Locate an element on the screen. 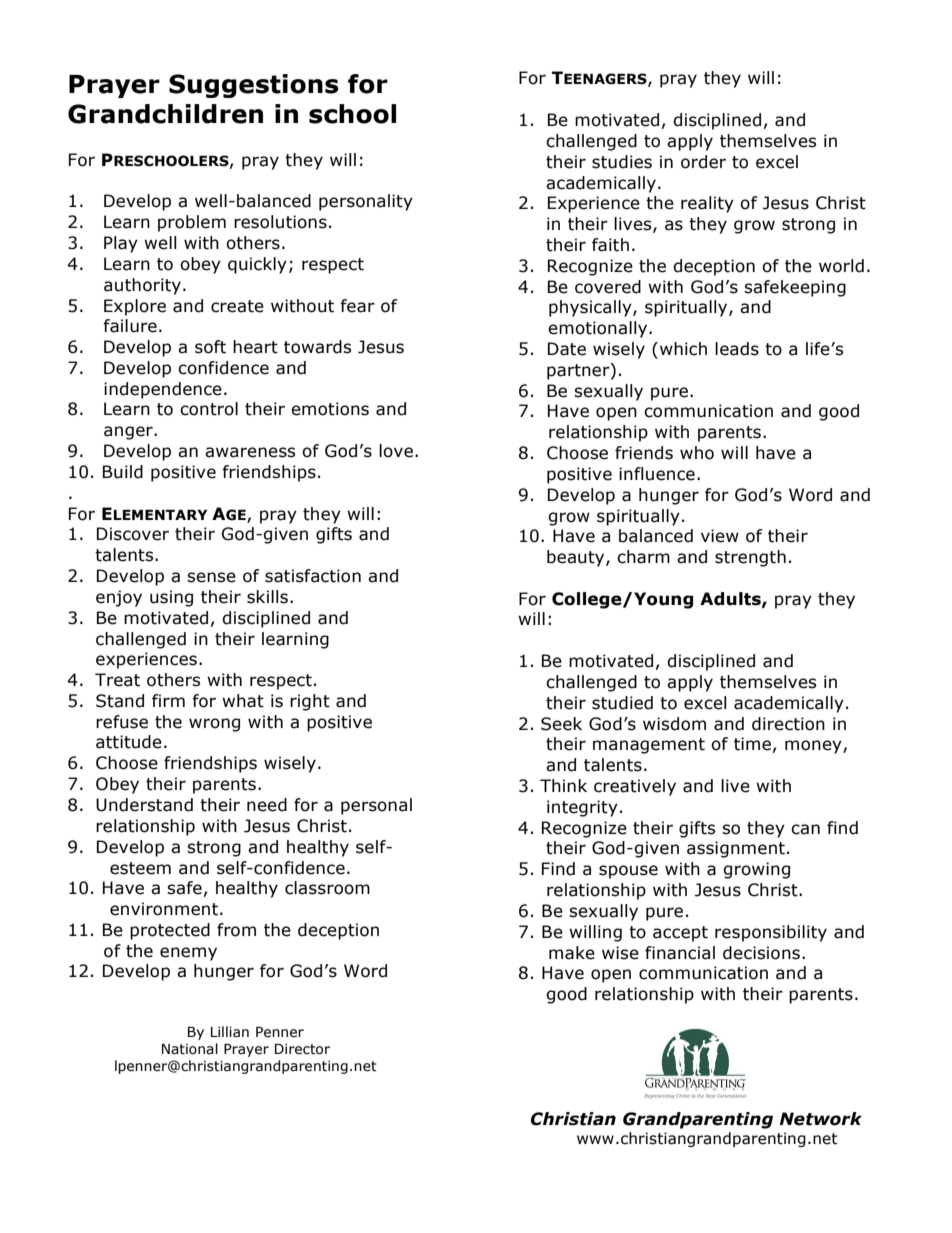 The width and height of the screenshot is (952, 1233). beauty is located at coordinates (577, 558).
